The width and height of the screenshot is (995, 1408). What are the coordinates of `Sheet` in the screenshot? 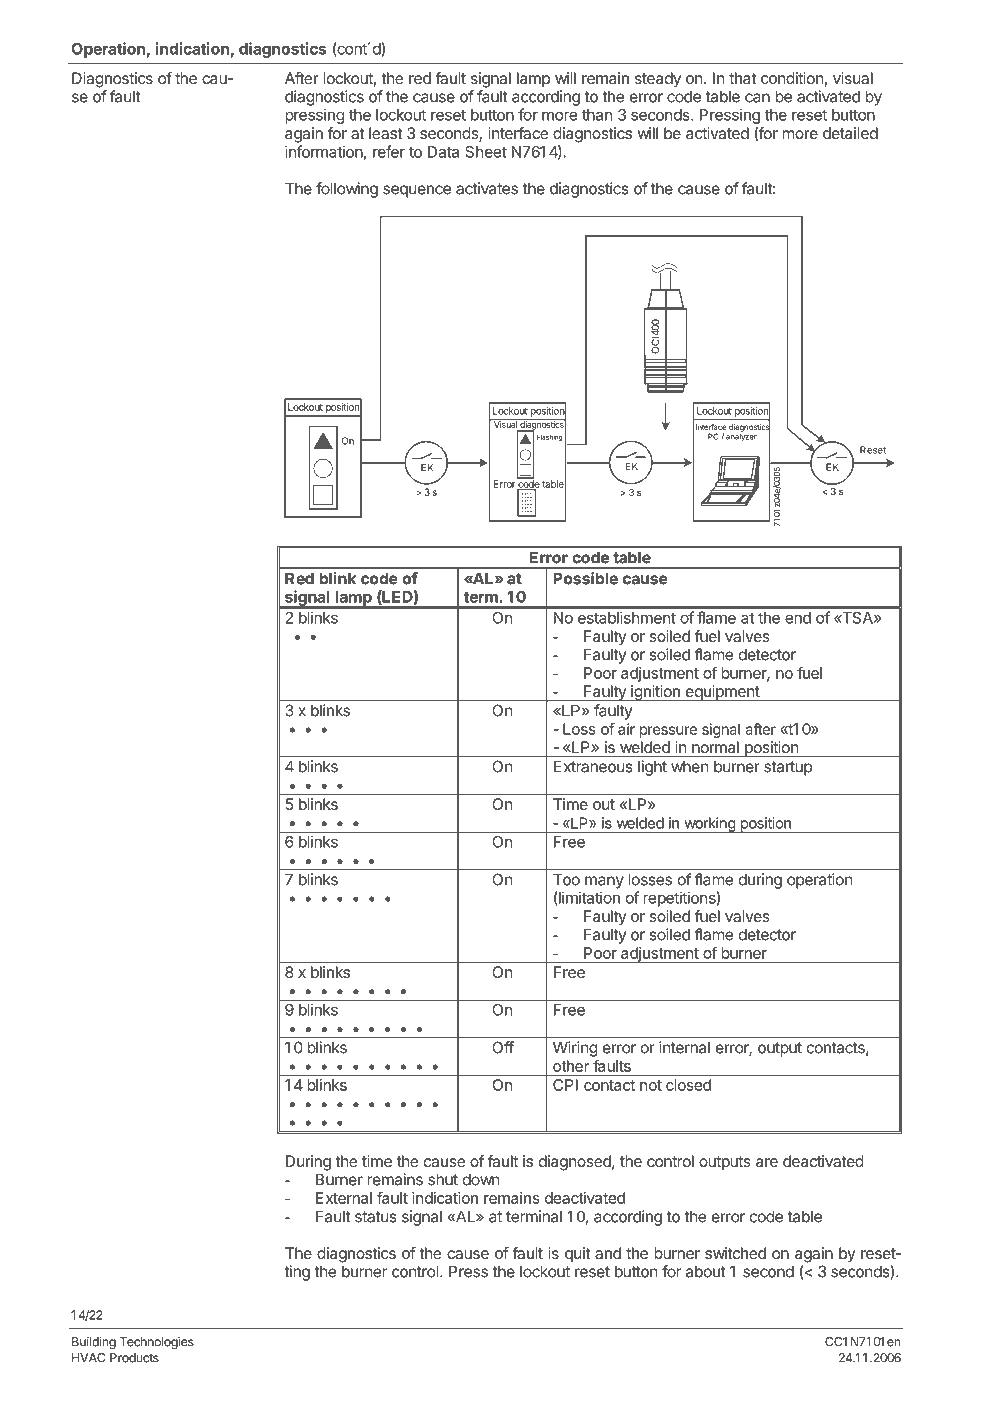 It's located at (486, 152).
